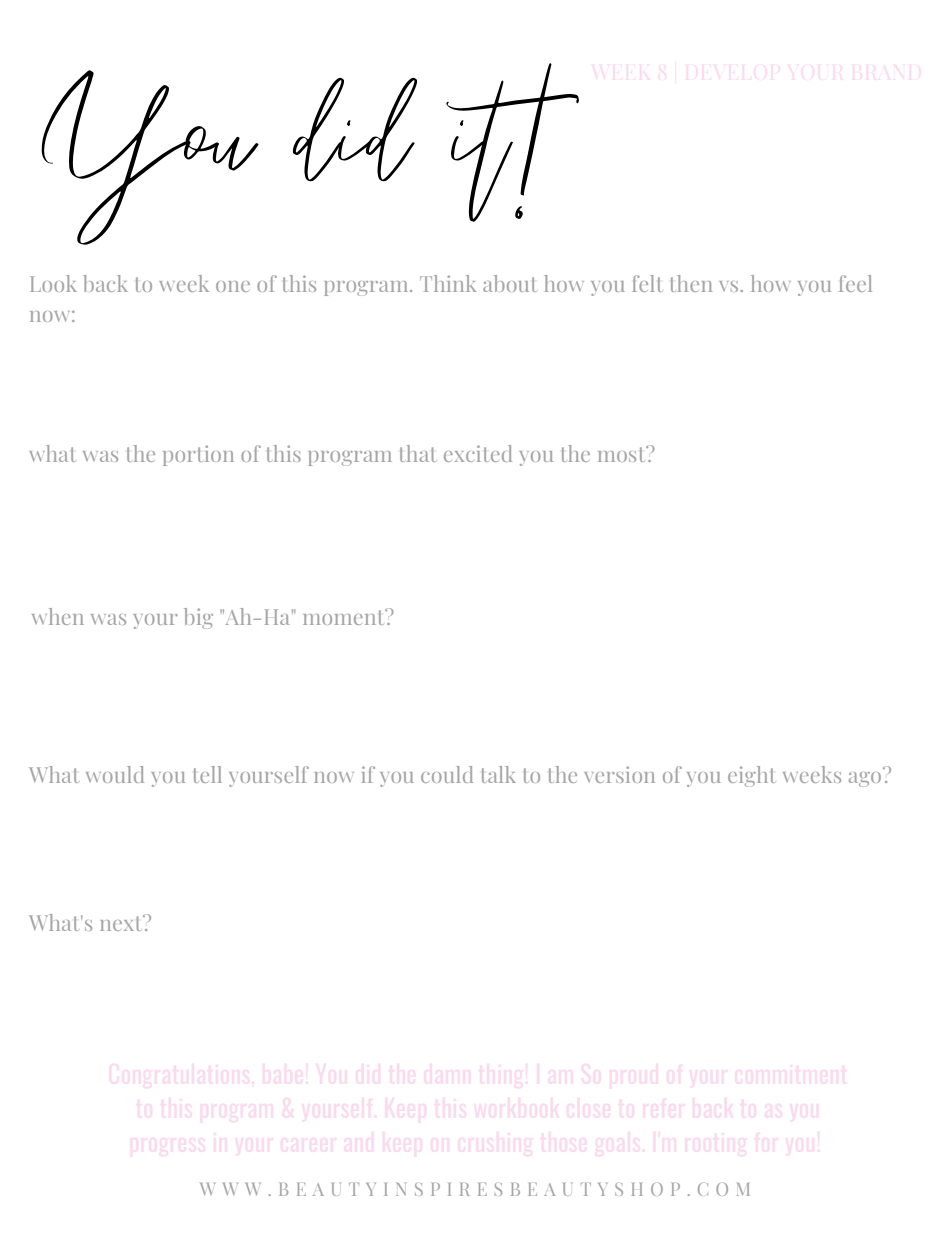  Describe the element at coordinates (345, 617) in the page. I see `moment` at that location.
